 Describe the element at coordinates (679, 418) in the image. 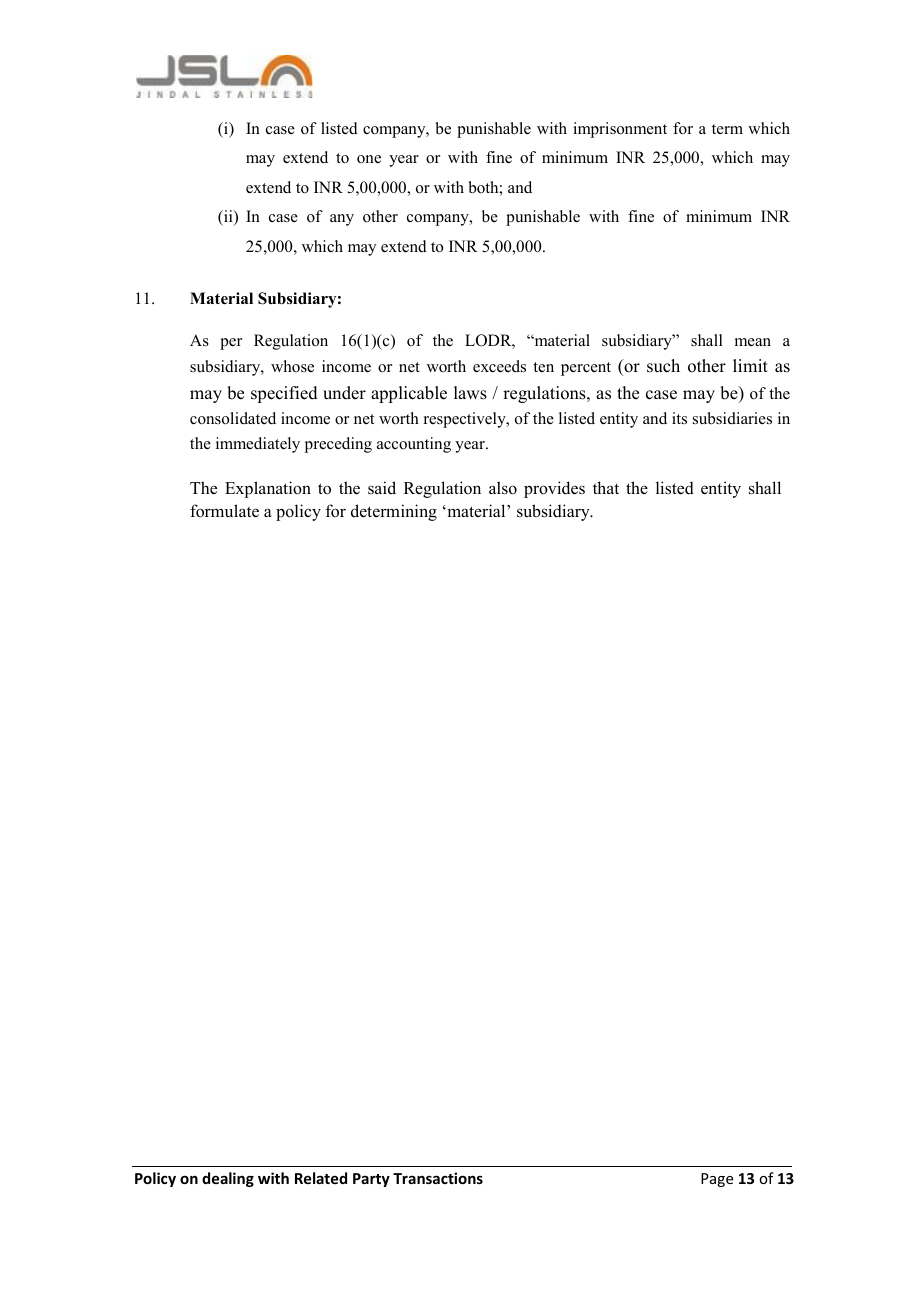

I see `its` at that location.
